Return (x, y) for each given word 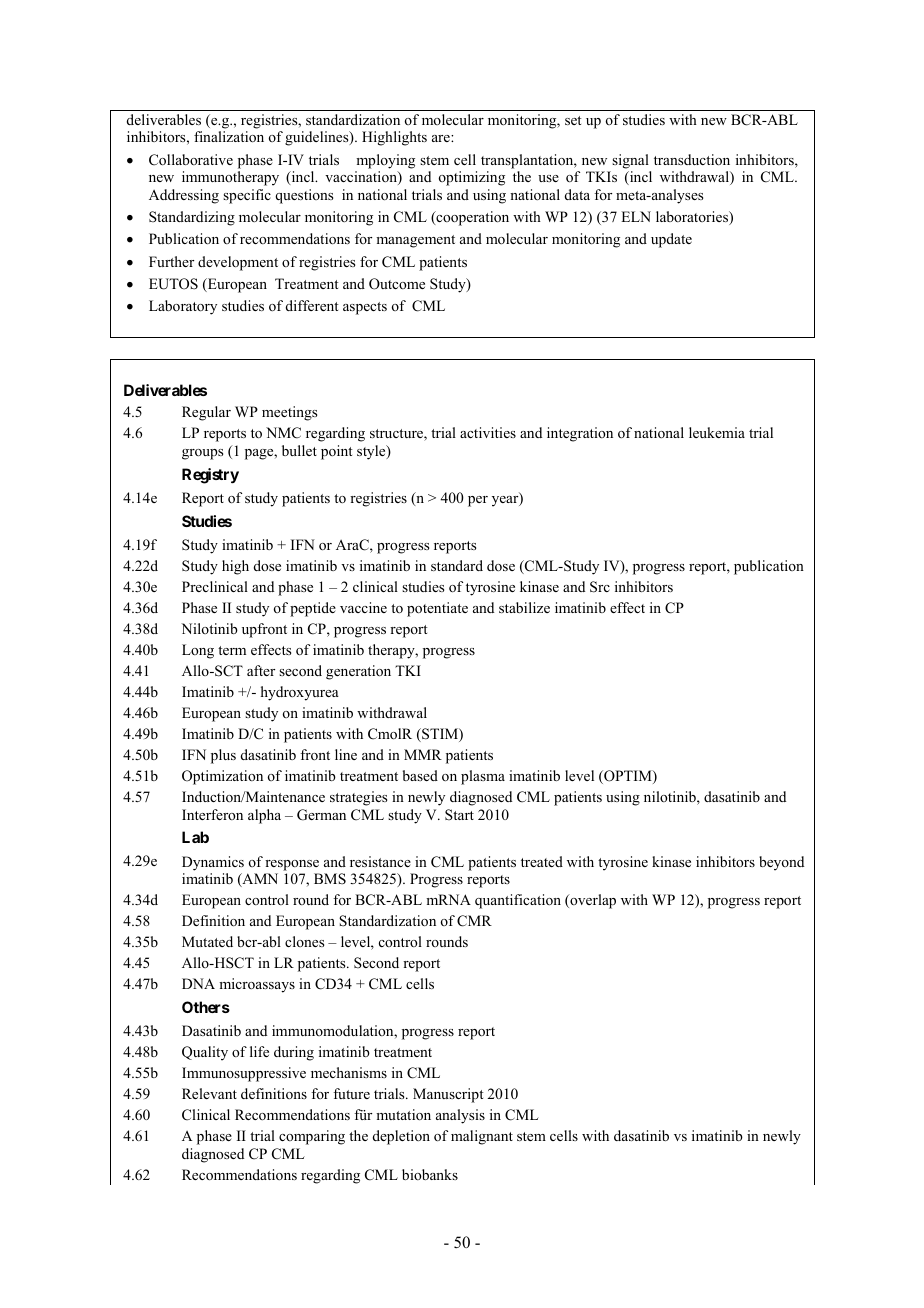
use (548, 178)
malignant (482, 1137)
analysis (460, 1116)
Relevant (209, 1093)
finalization (229, 137)
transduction (692, 160)
